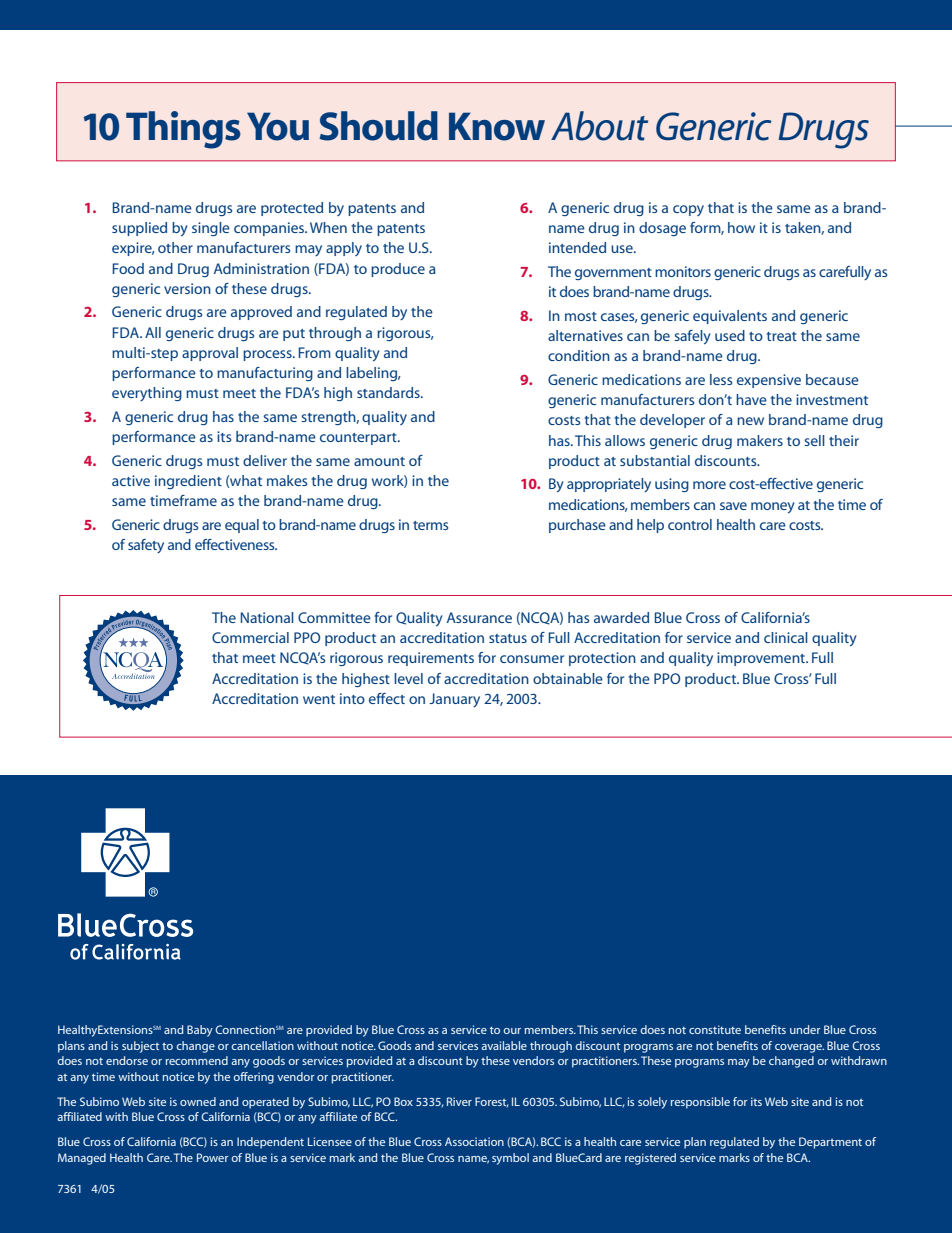 The height and width of the screenshot is (1233, 952). I want to click on requirements, so click(431, 659).
